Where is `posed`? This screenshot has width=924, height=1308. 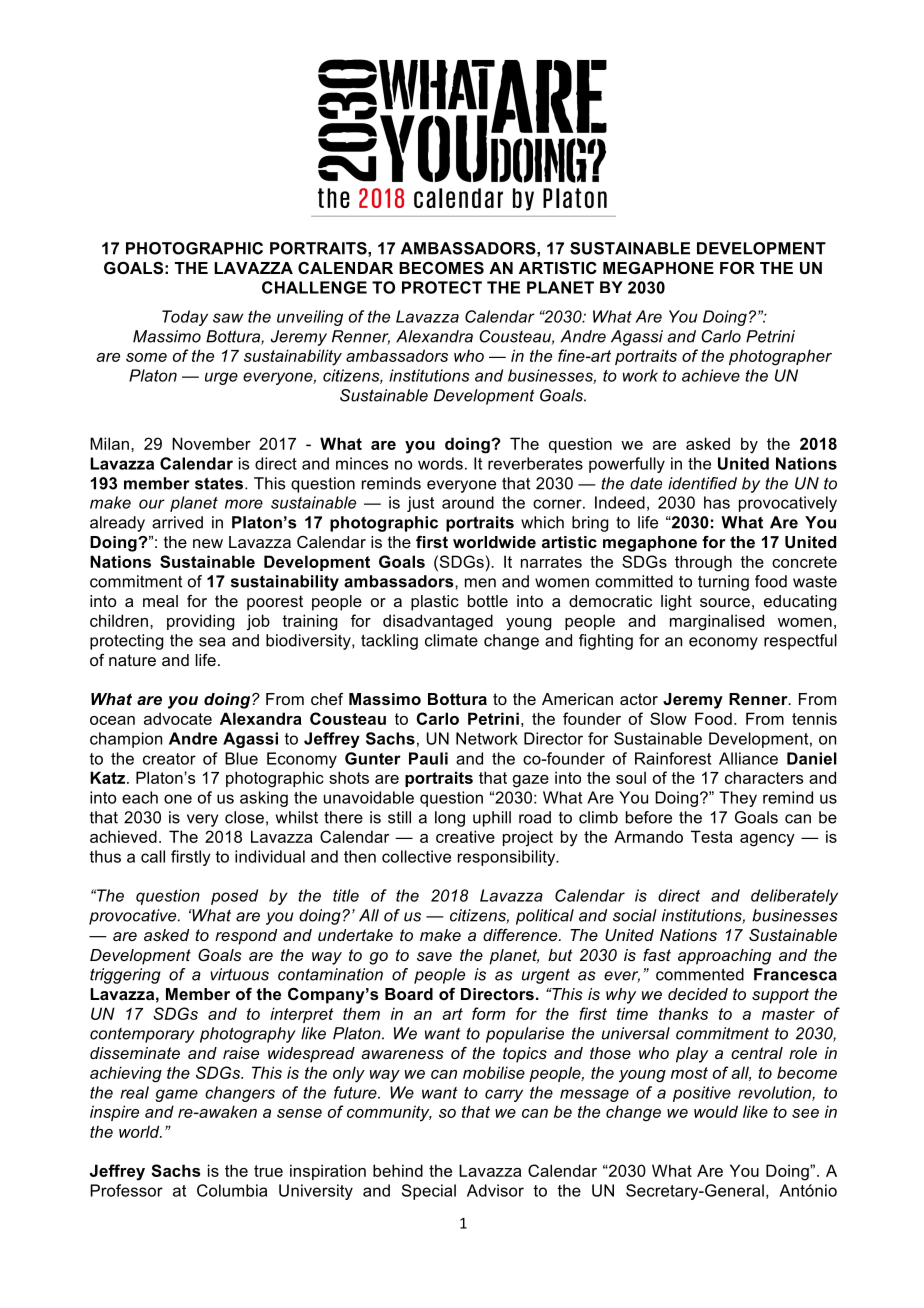 posed is located at coordinates (234, 897).
